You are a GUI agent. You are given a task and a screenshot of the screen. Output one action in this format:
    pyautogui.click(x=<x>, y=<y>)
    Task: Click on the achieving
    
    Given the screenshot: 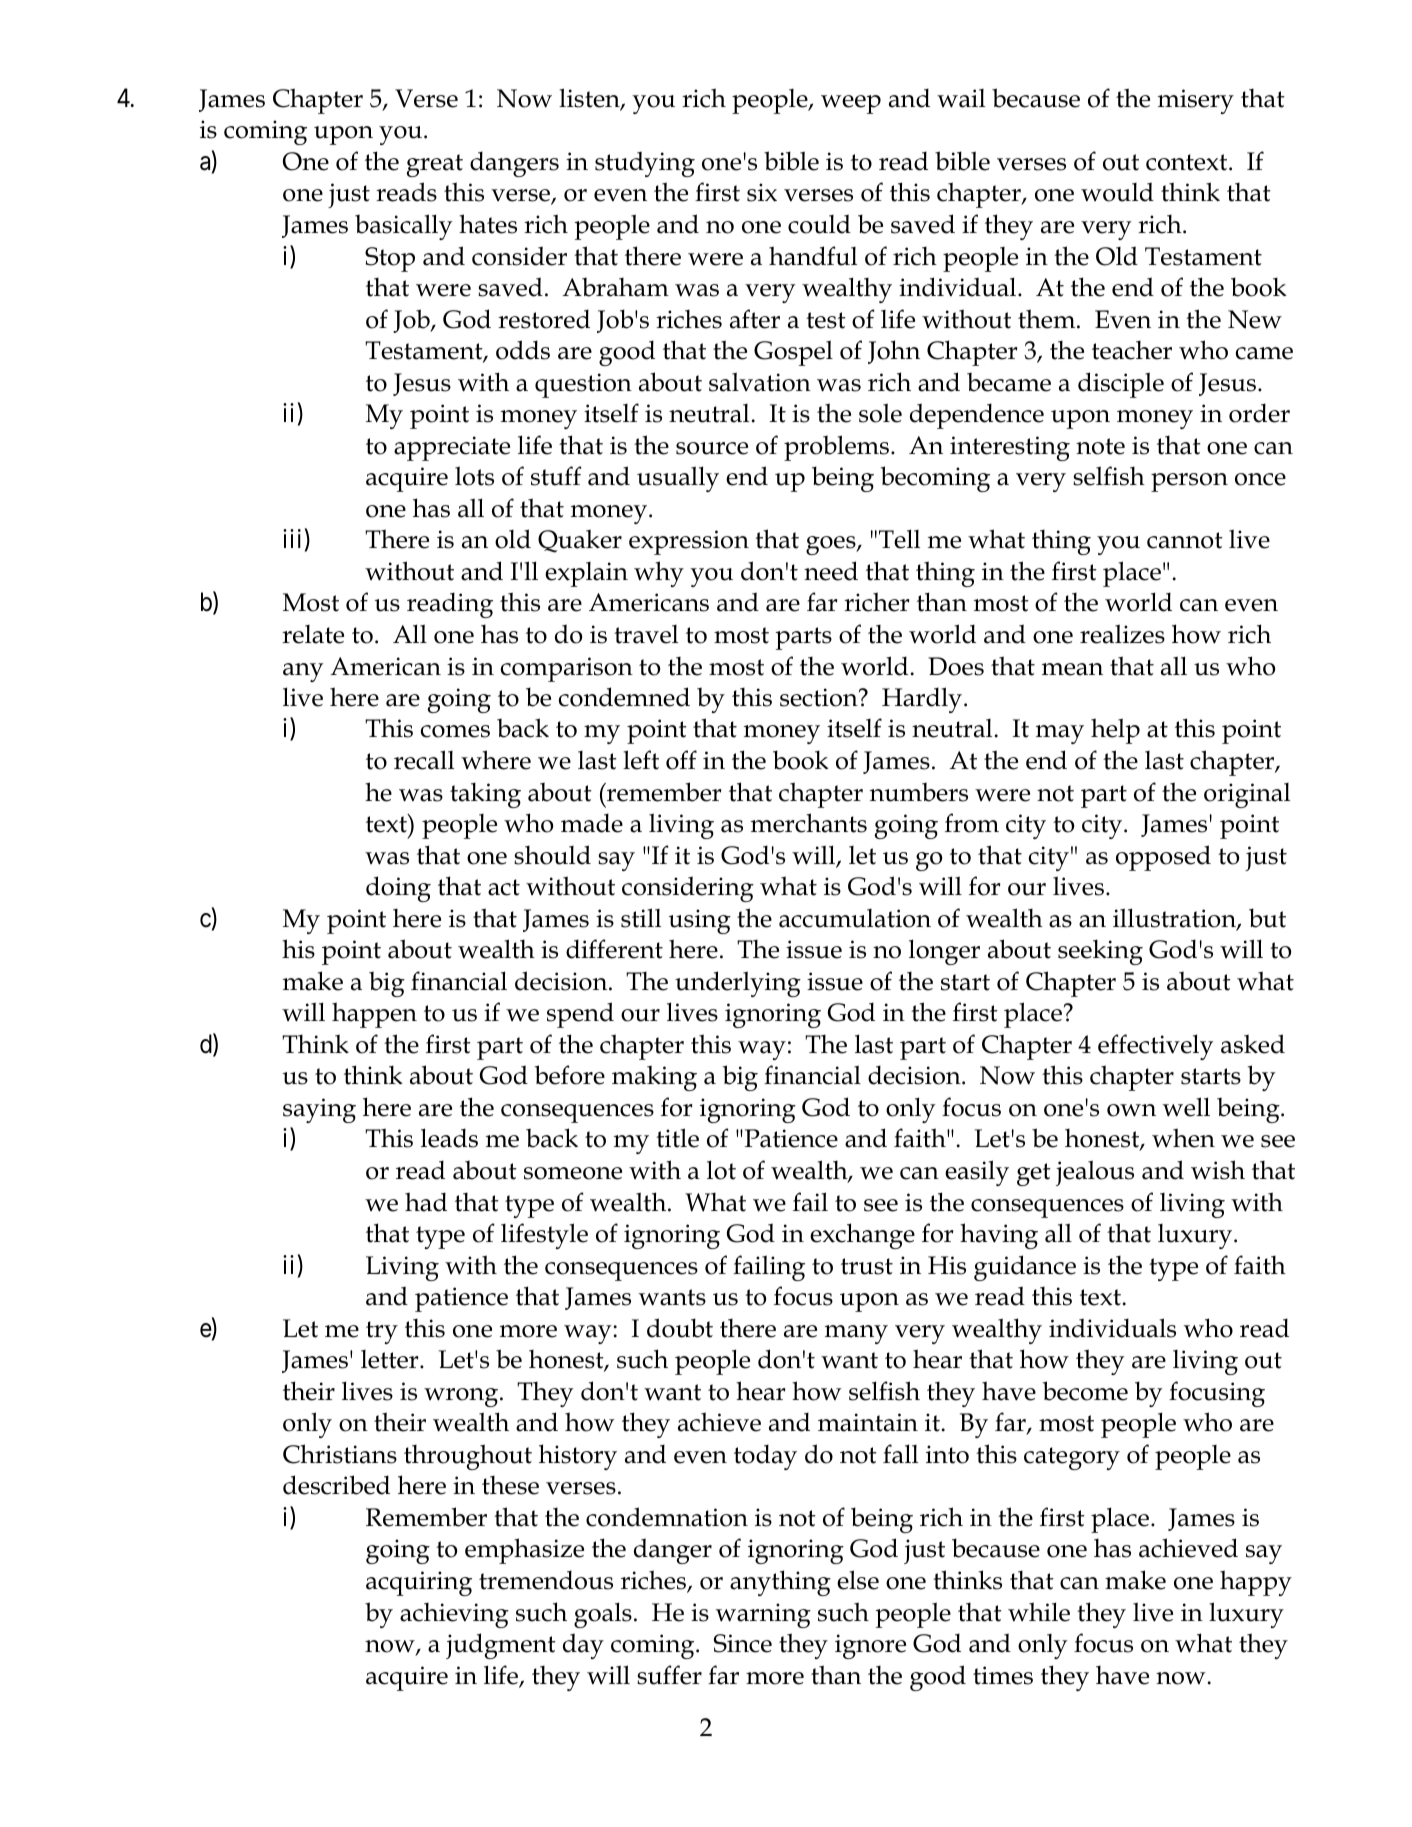 What is the action you would take?
    pyautogui.click(x=454, y=1615)
